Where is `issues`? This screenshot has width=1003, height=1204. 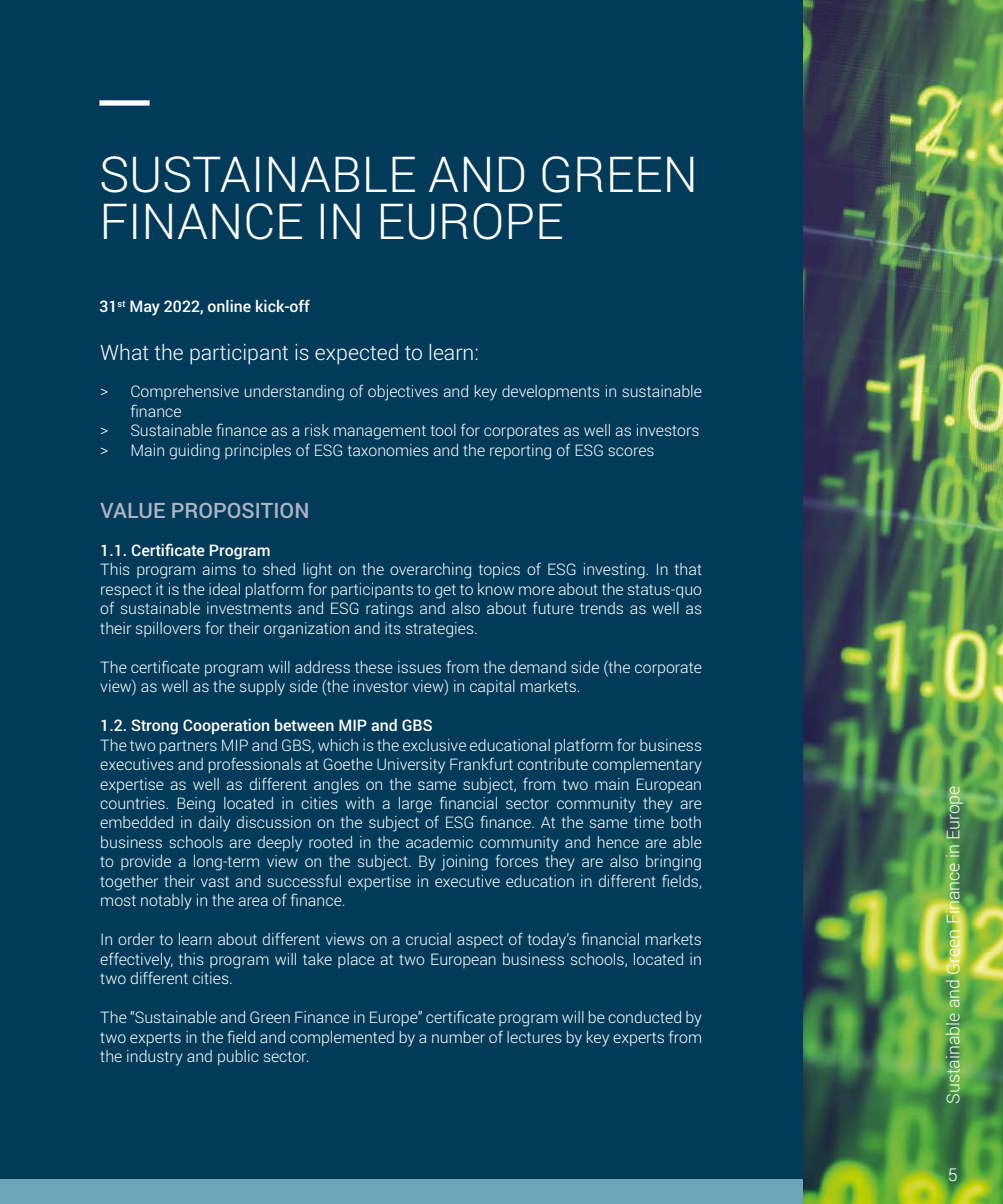
issues is located at coordinates (419, 667).
